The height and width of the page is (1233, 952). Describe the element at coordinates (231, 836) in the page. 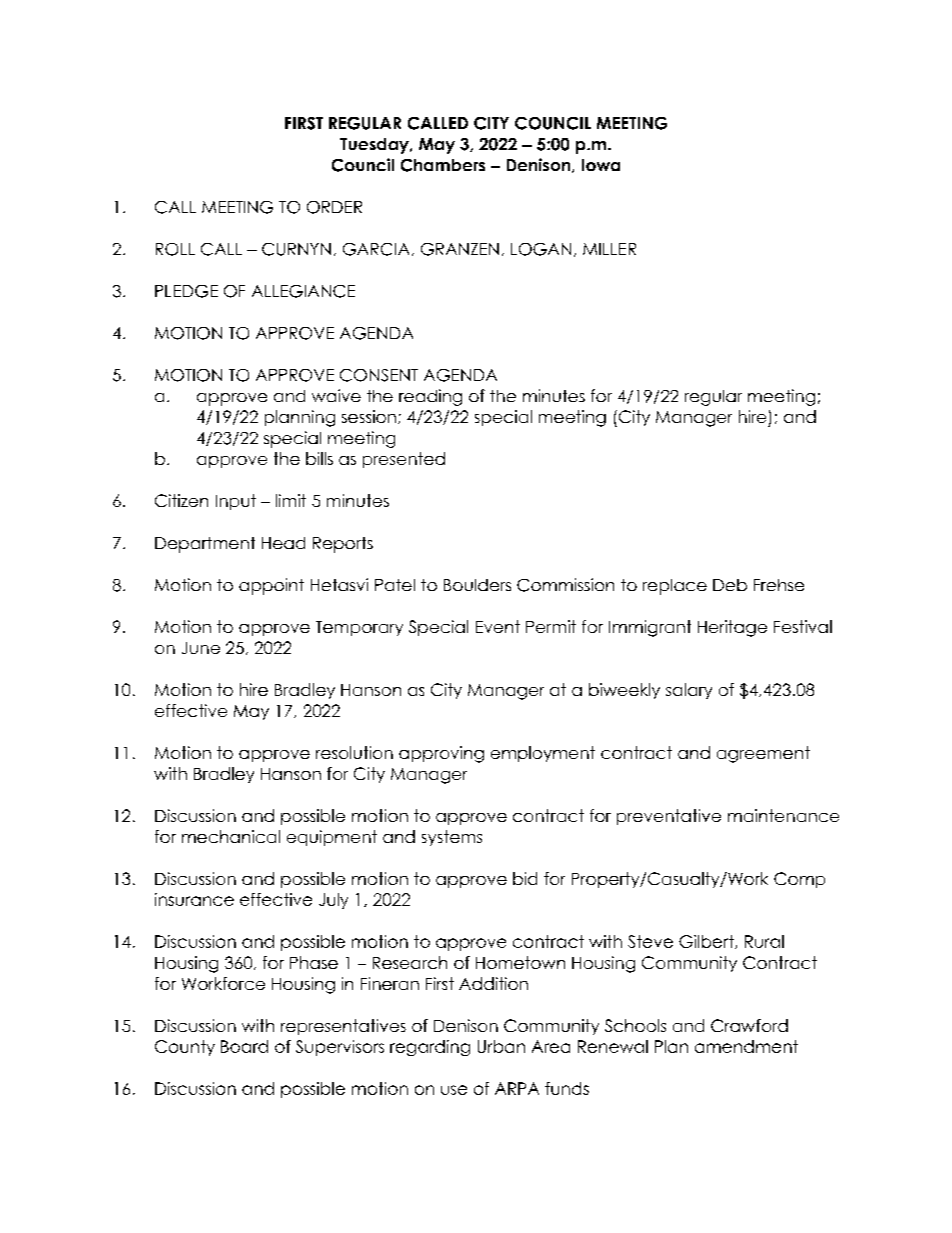

I see `mechanical` at that location.
